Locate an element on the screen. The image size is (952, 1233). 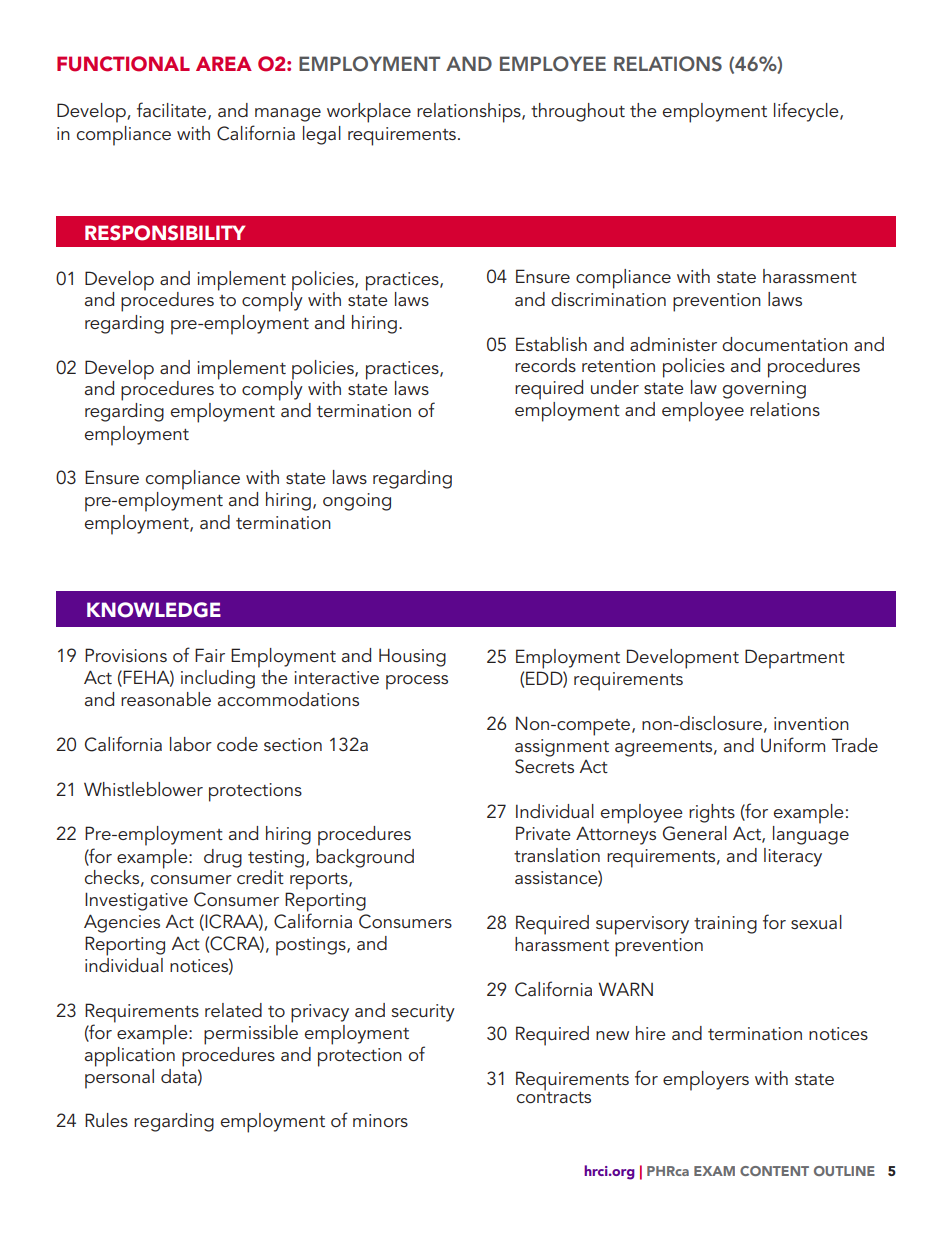
rights is located at coordinates (712, 813).
